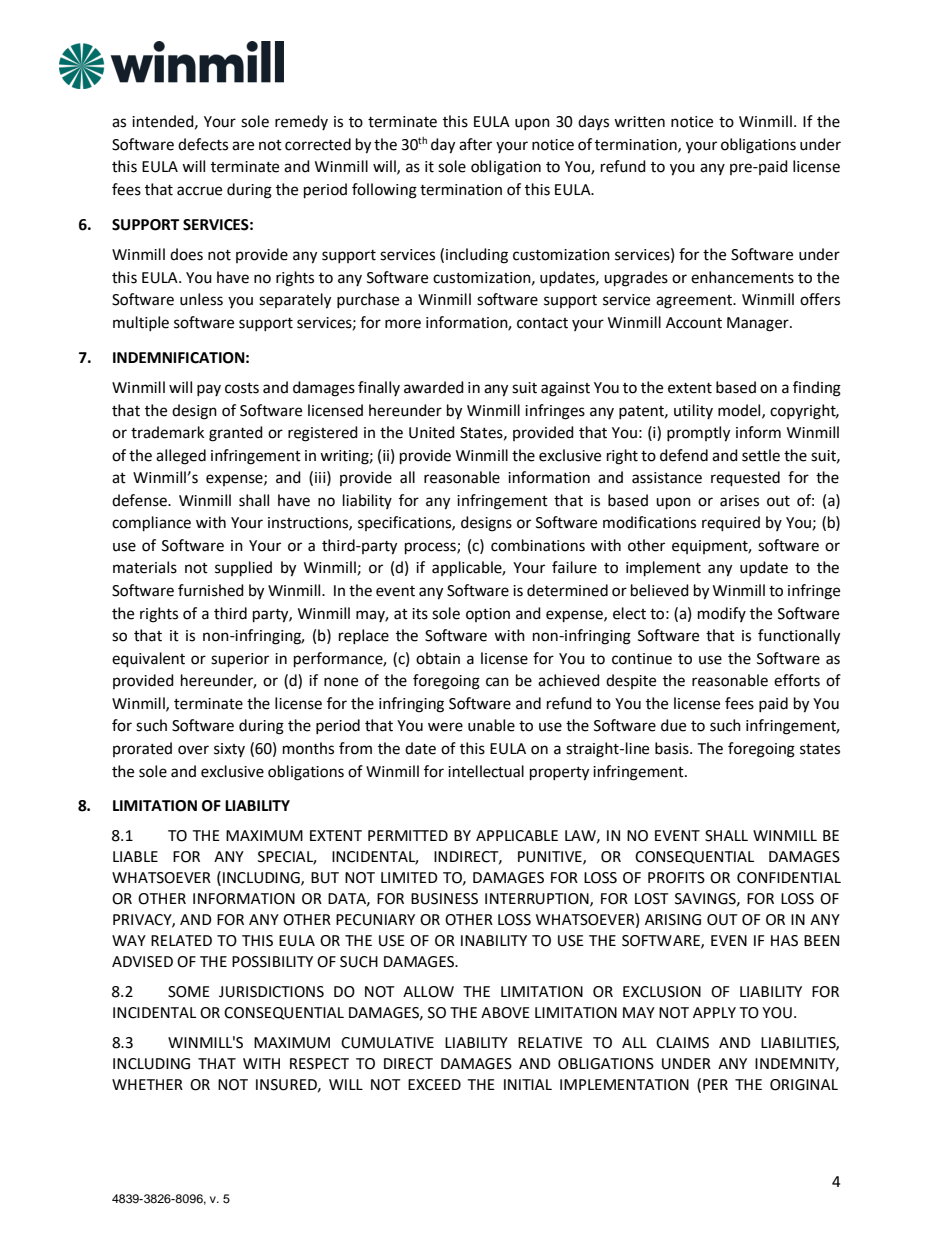 This document has height=1233, width=952. I want to click on written, so click(639, 122).
